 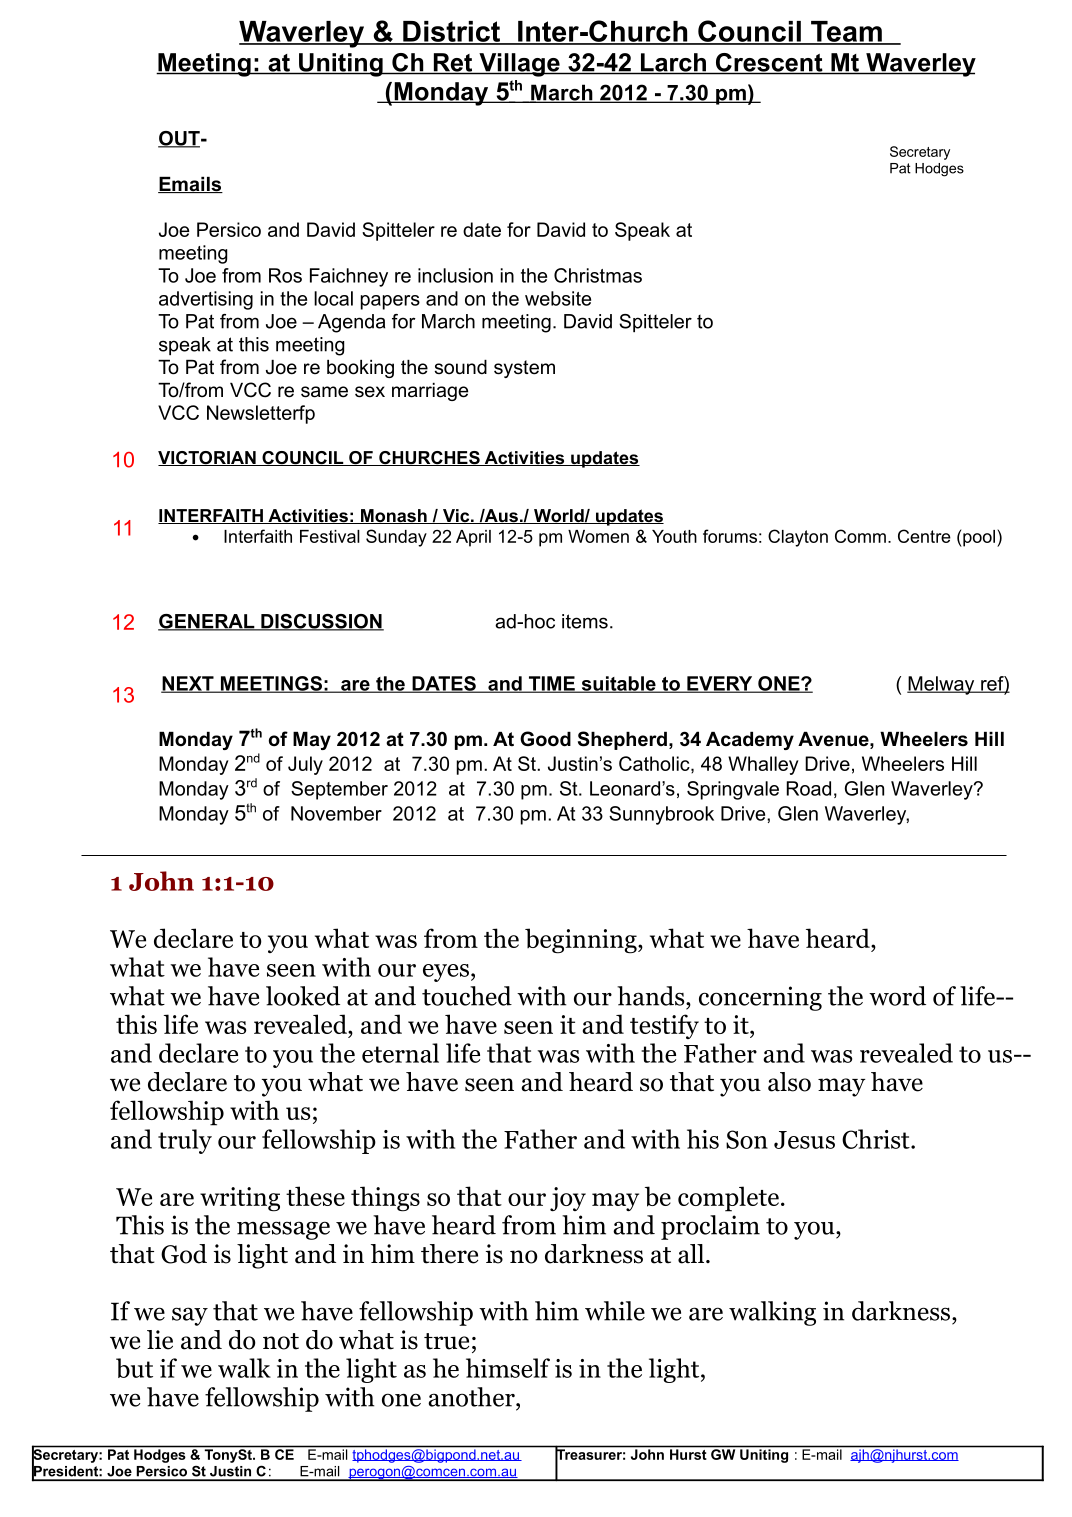 What do you see at coordinates (809, 788) in the document?
I see `Road` at bounding box center [809, 788].
